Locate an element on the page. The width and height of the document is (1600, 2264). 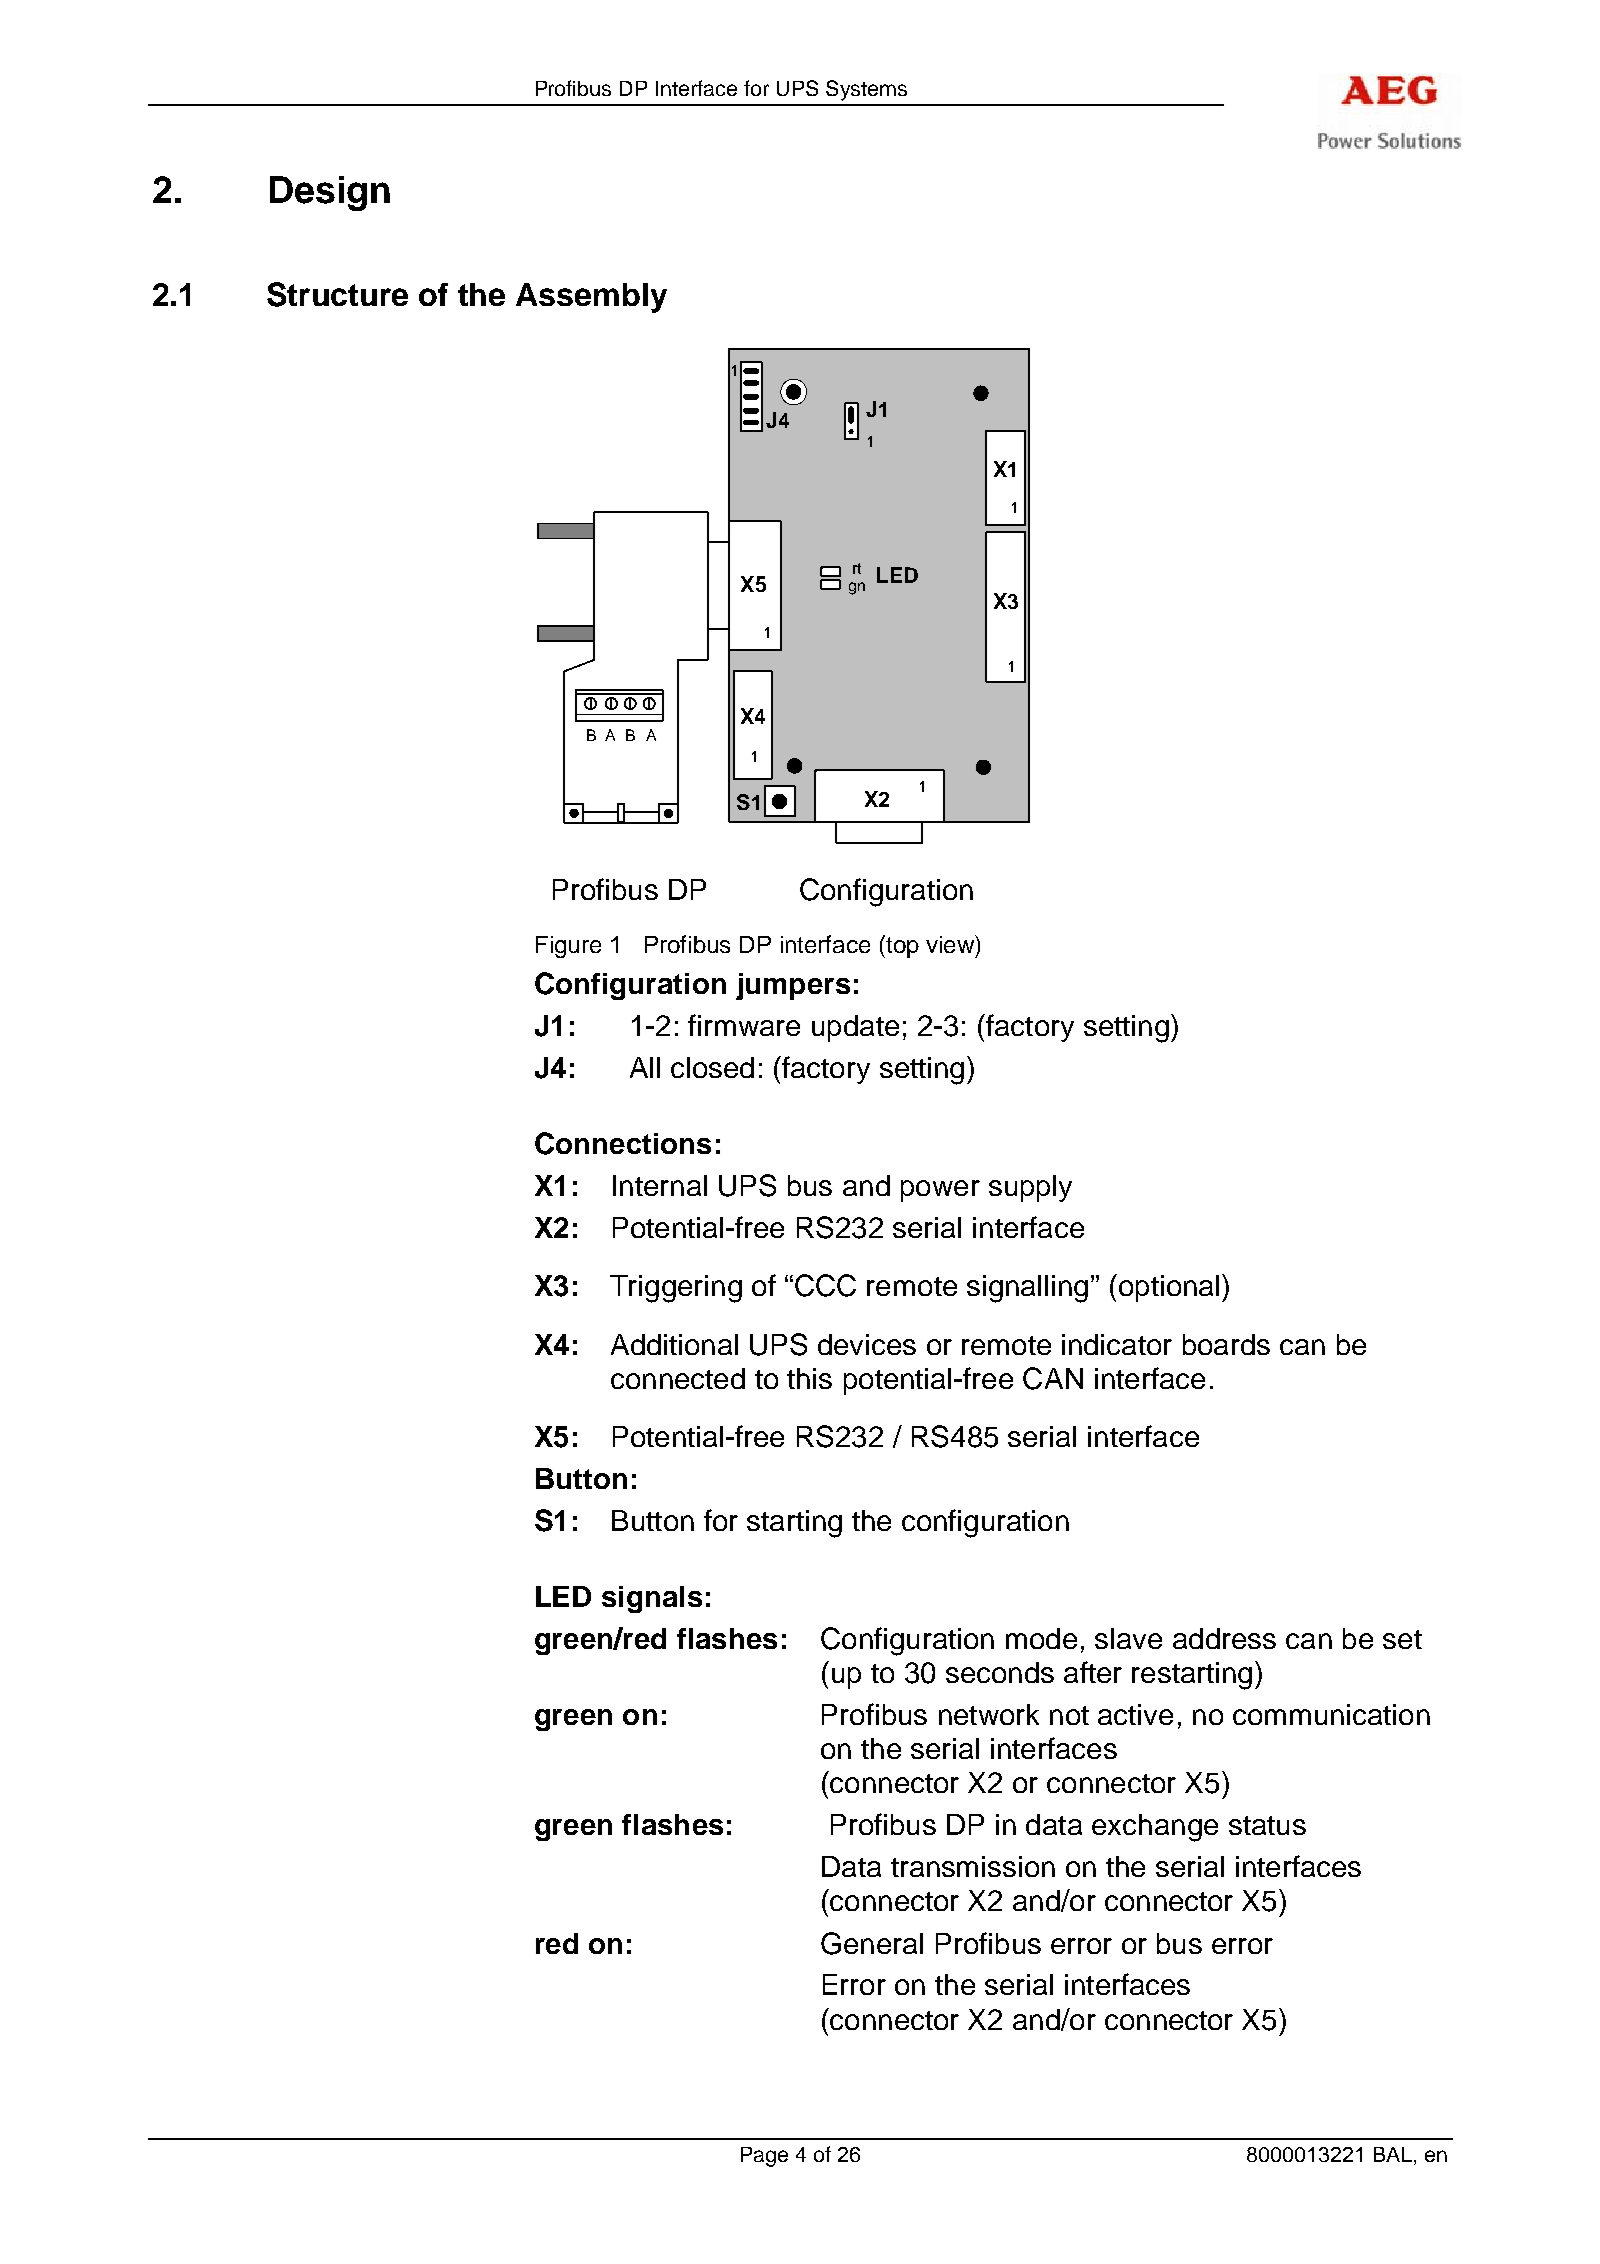
top is located at coordinates (901, 946).
